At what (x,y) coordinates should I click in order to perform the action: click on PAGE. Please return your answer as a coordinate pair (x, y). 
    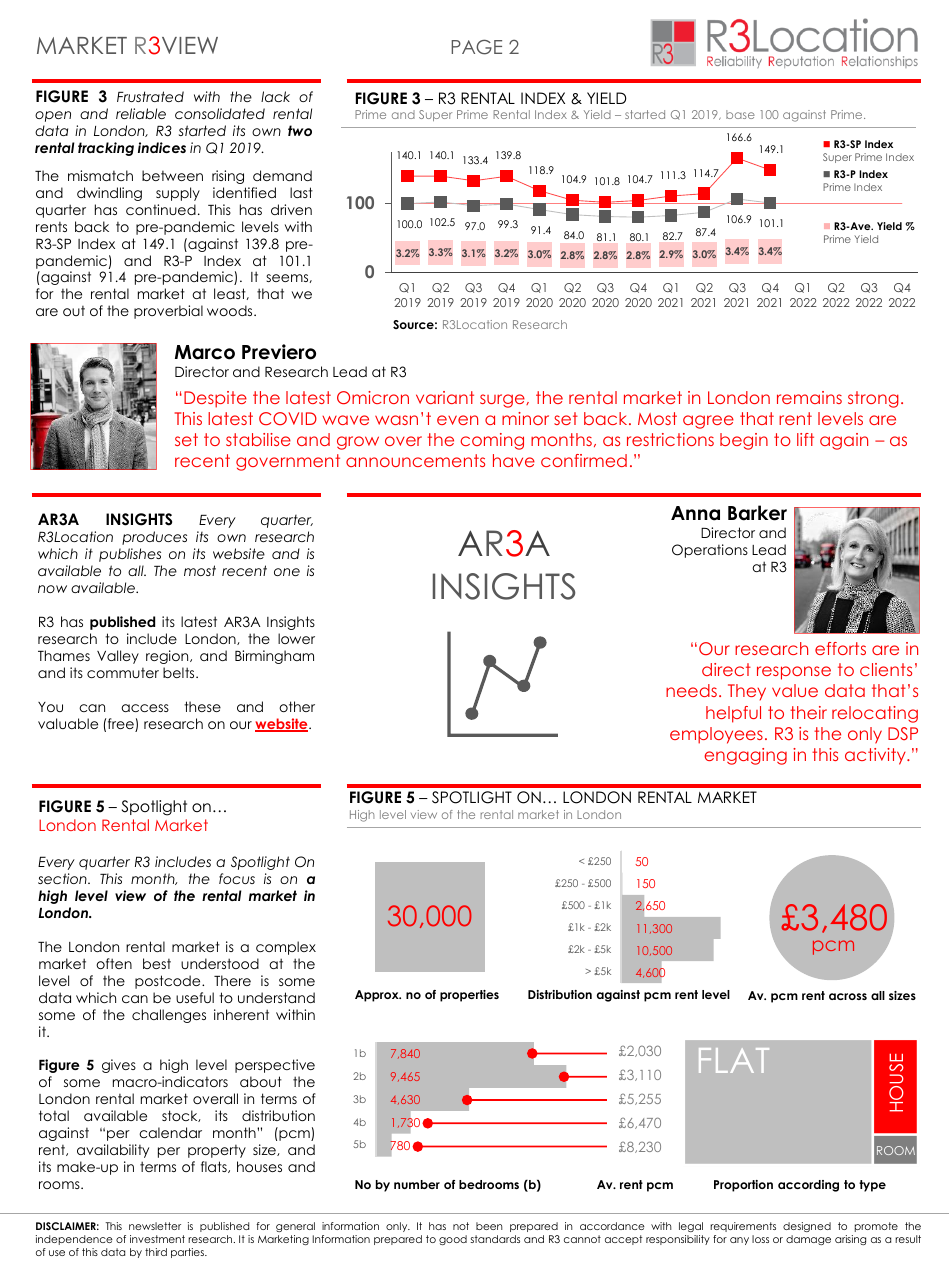
    Looking at the image, I should click on (476, 47).
